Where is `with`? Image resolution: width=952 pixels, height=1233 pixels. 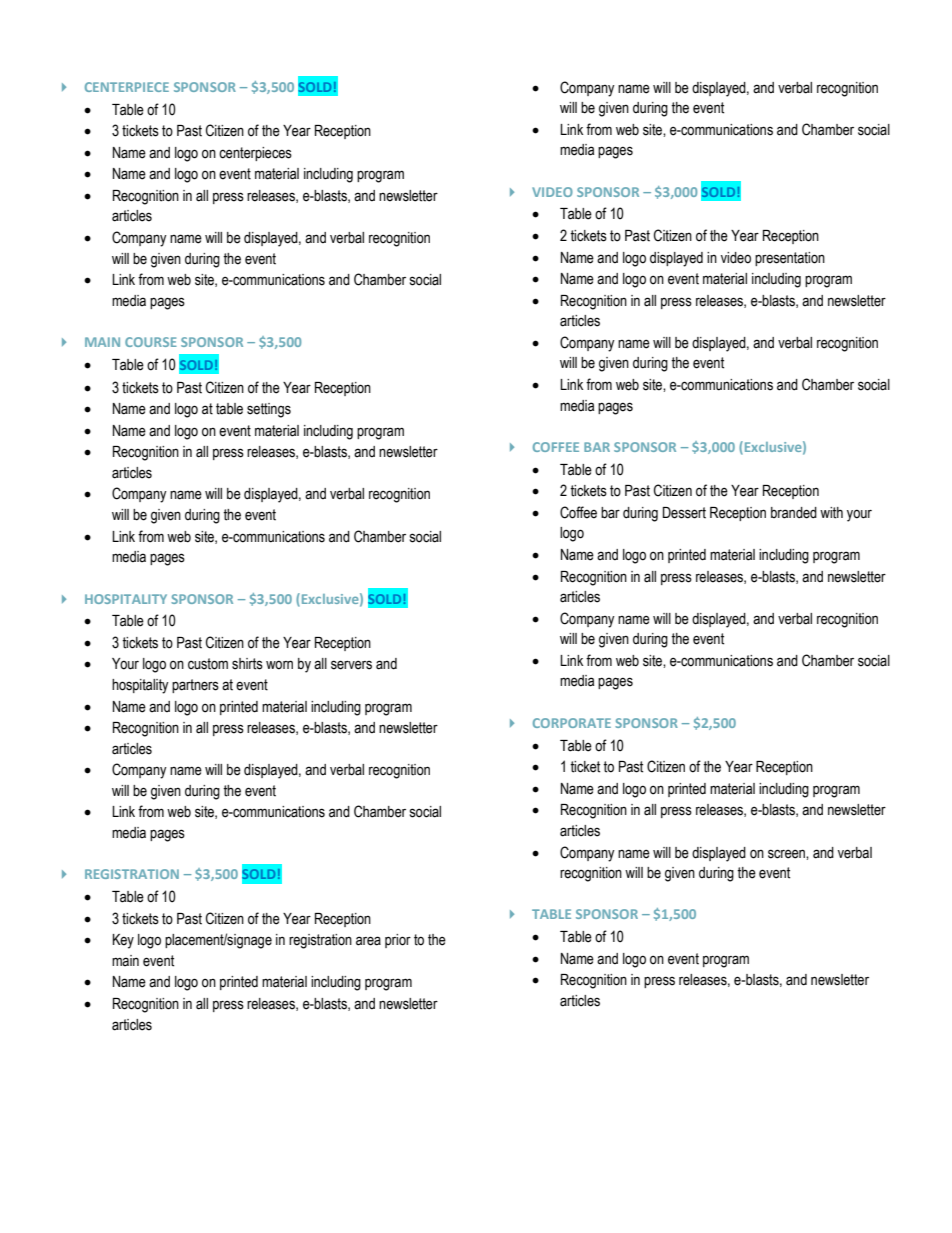
with is located at coordinates (831, 513).
